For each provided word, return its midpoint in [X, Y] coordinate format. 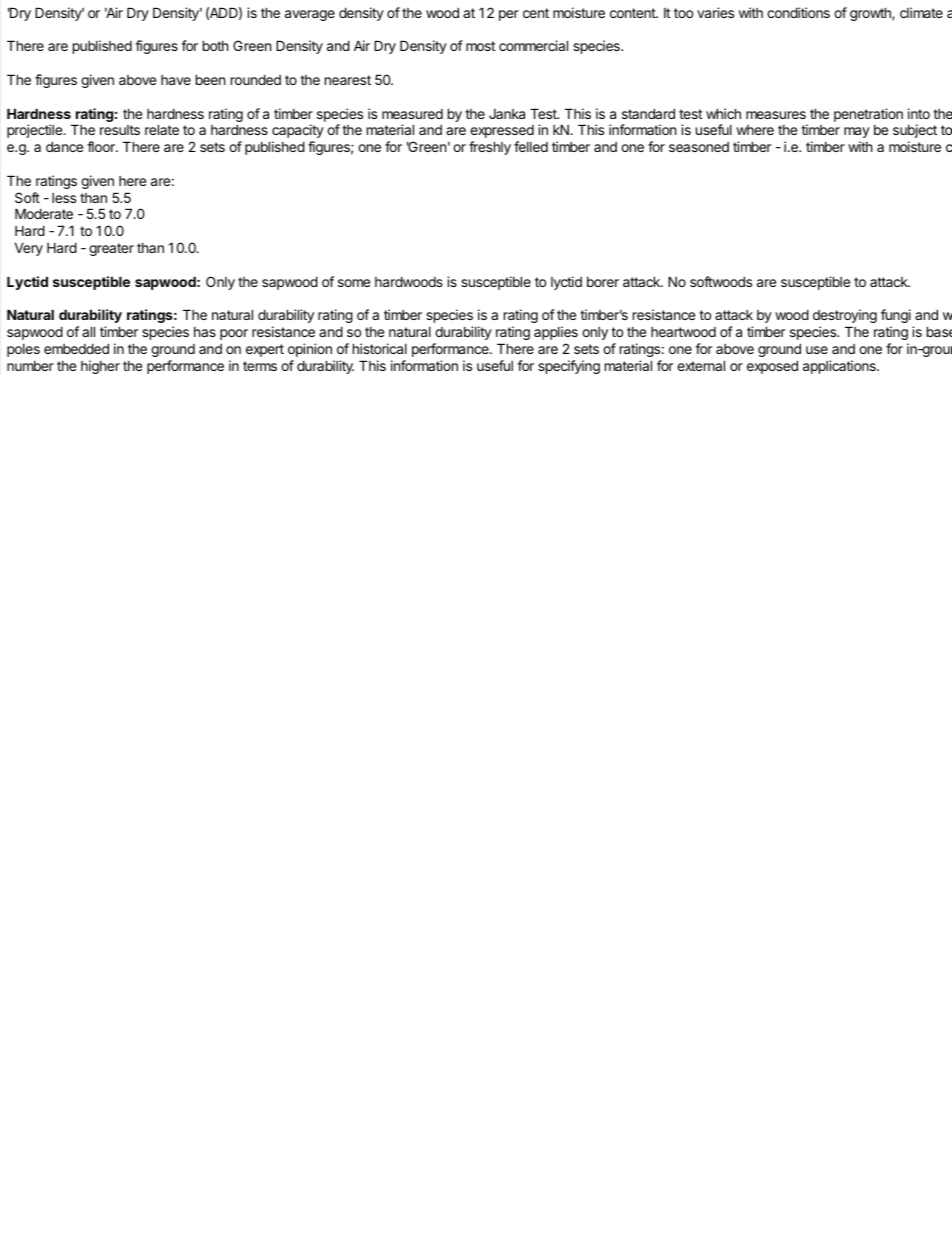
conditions [798, 12]
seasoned [699, 147]
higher [100, 367]
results [120, 130]
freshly [490, 148]
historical [380, 348]
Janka [507, 114]
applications [840, 367]
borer [603, 282]
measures [776, 115]
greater [111, 249]
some [354, 283]
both [216, 45]
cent [536, 13]
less [64, 198]
